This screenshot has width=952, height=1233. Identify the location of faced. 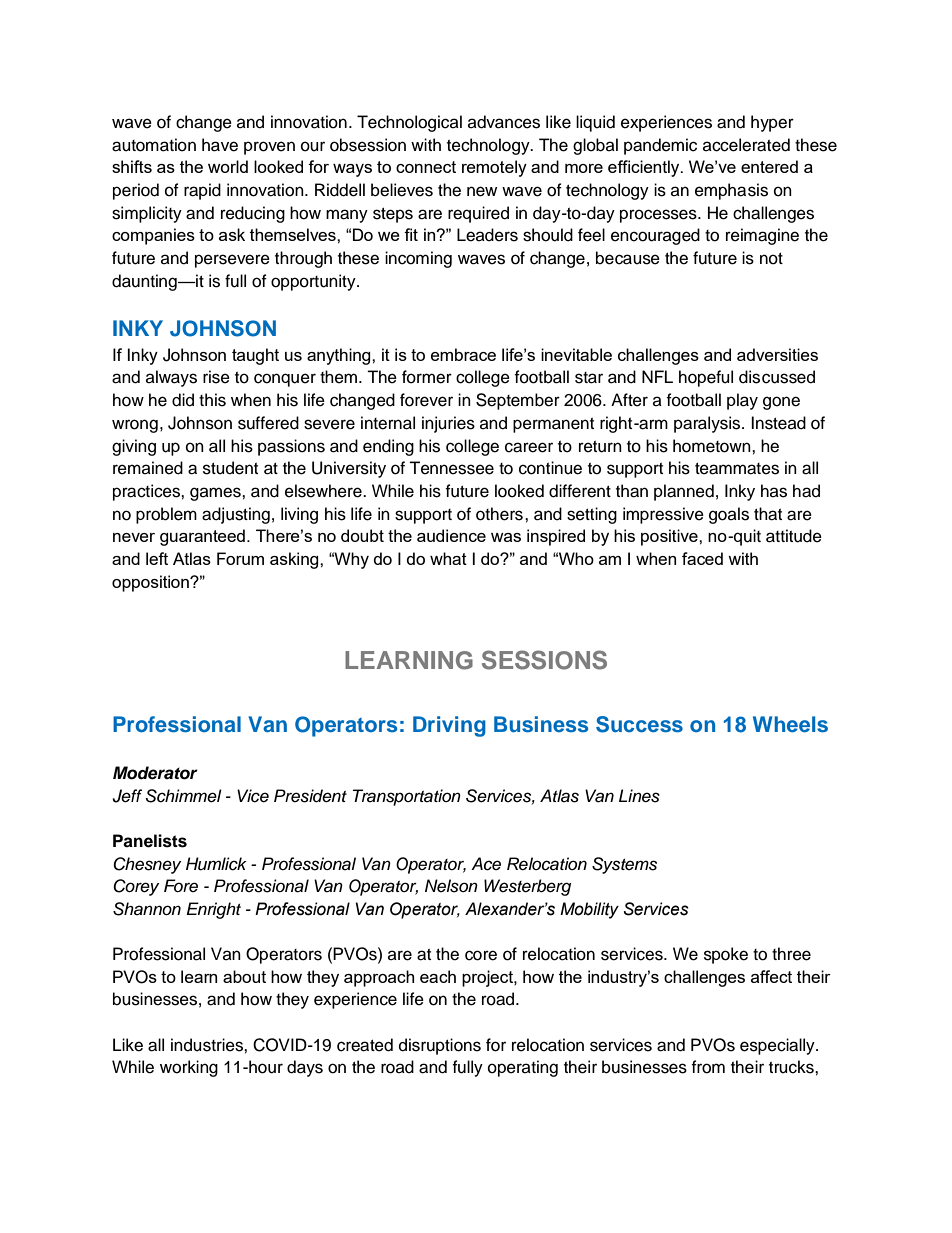
(702, 558).
